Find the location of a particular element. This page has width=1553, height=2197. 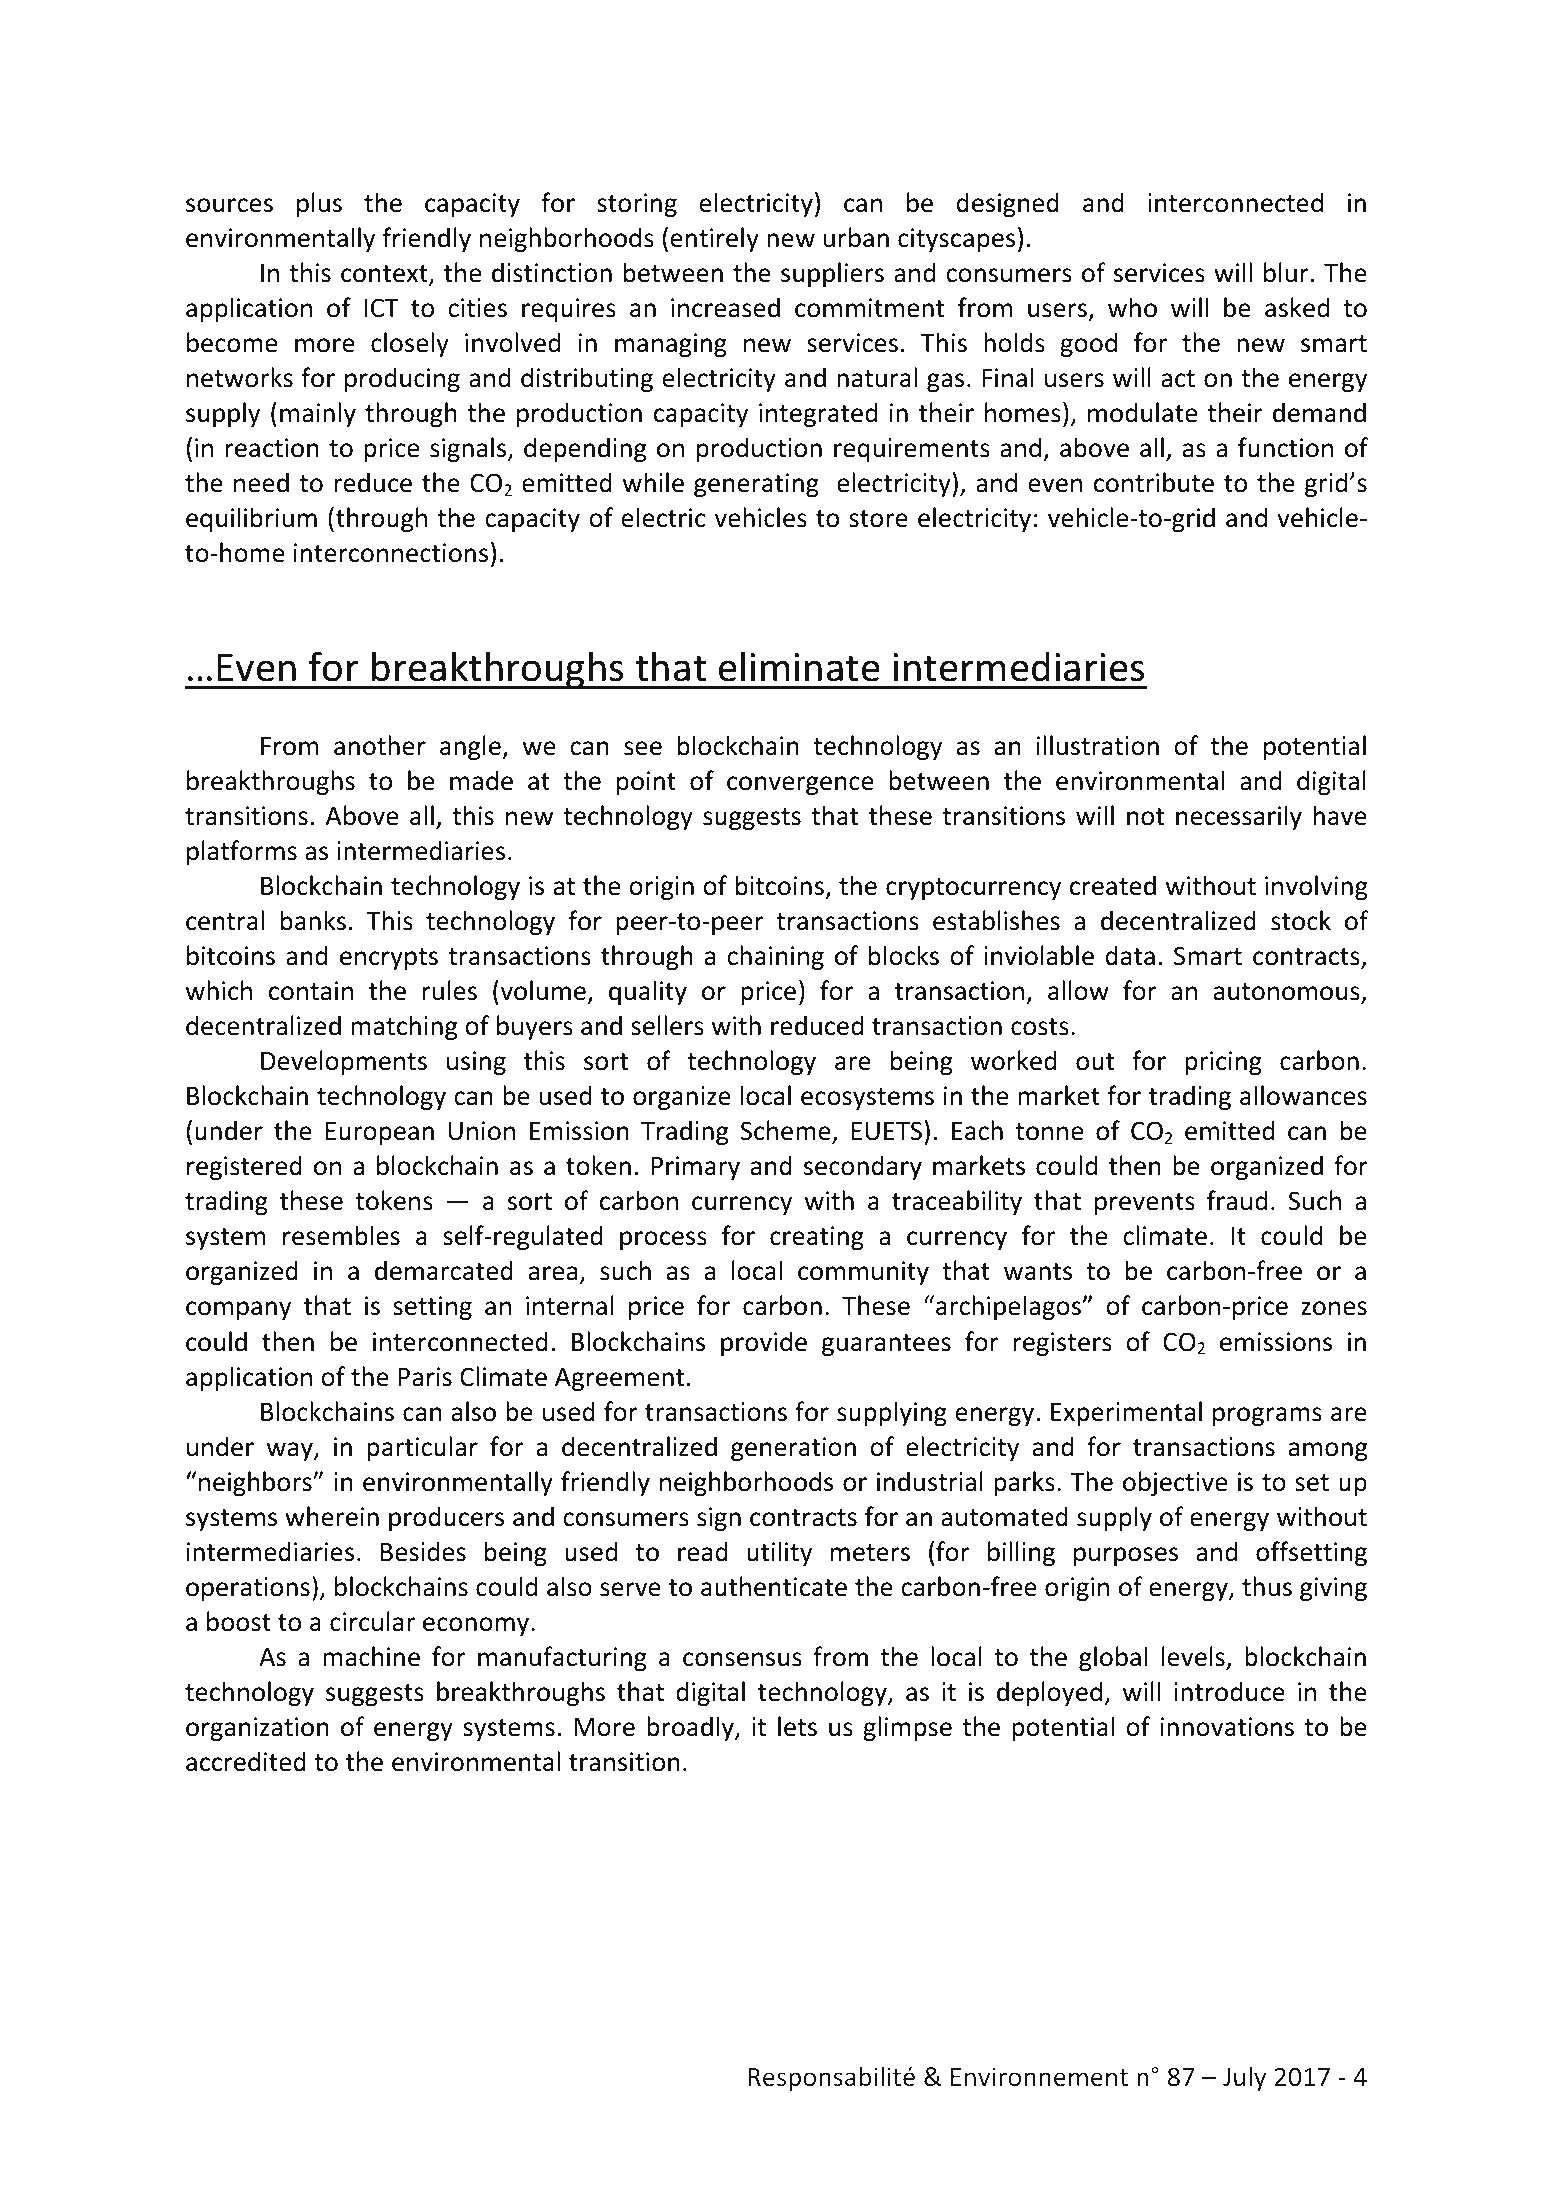

suppliers is located at coordinates (832, 274).
